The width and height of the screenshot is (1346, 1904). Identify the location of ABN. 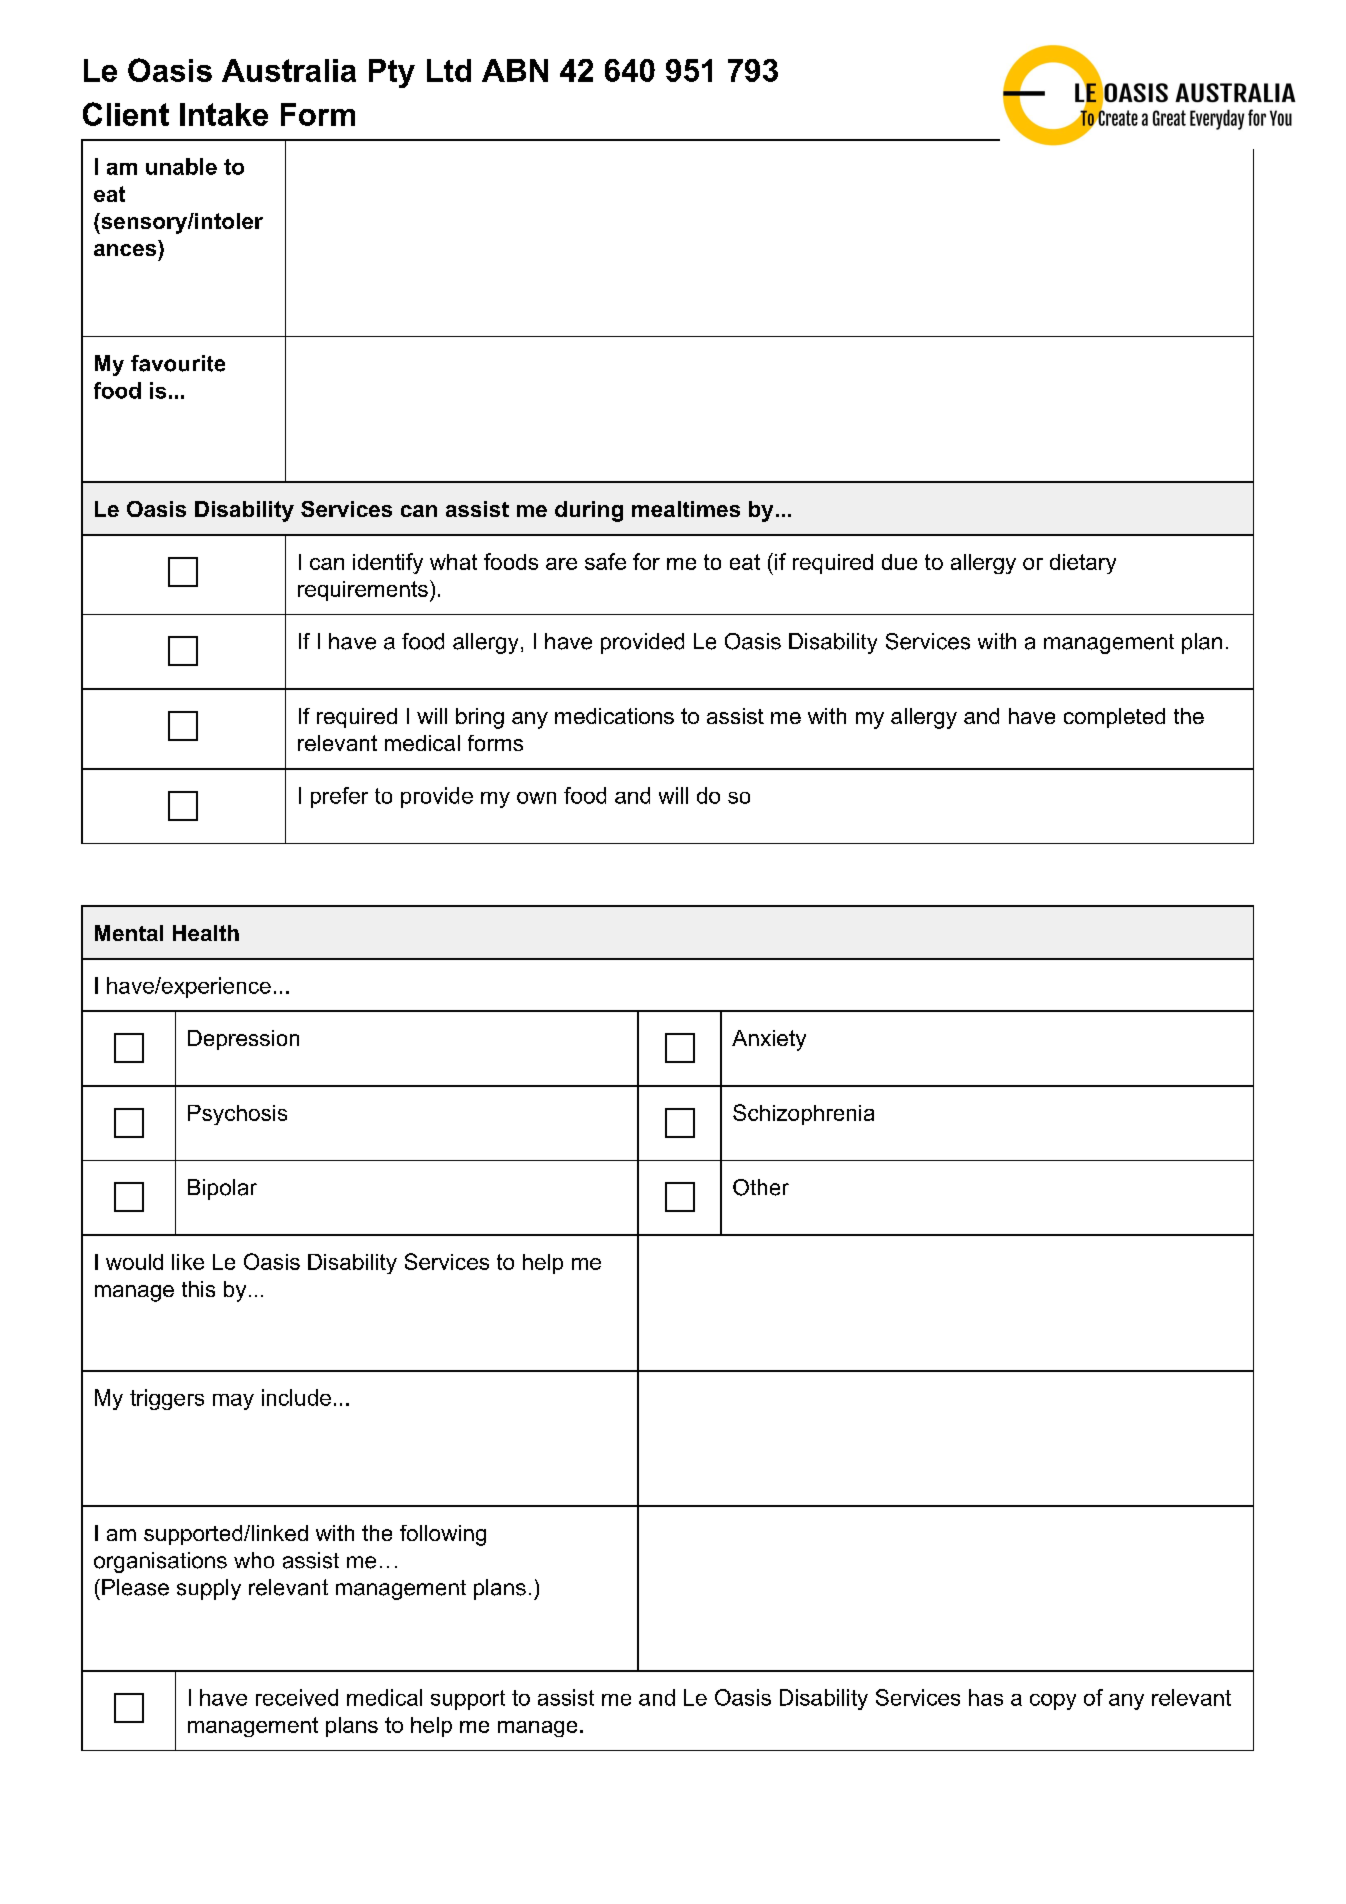
(515, 70).
